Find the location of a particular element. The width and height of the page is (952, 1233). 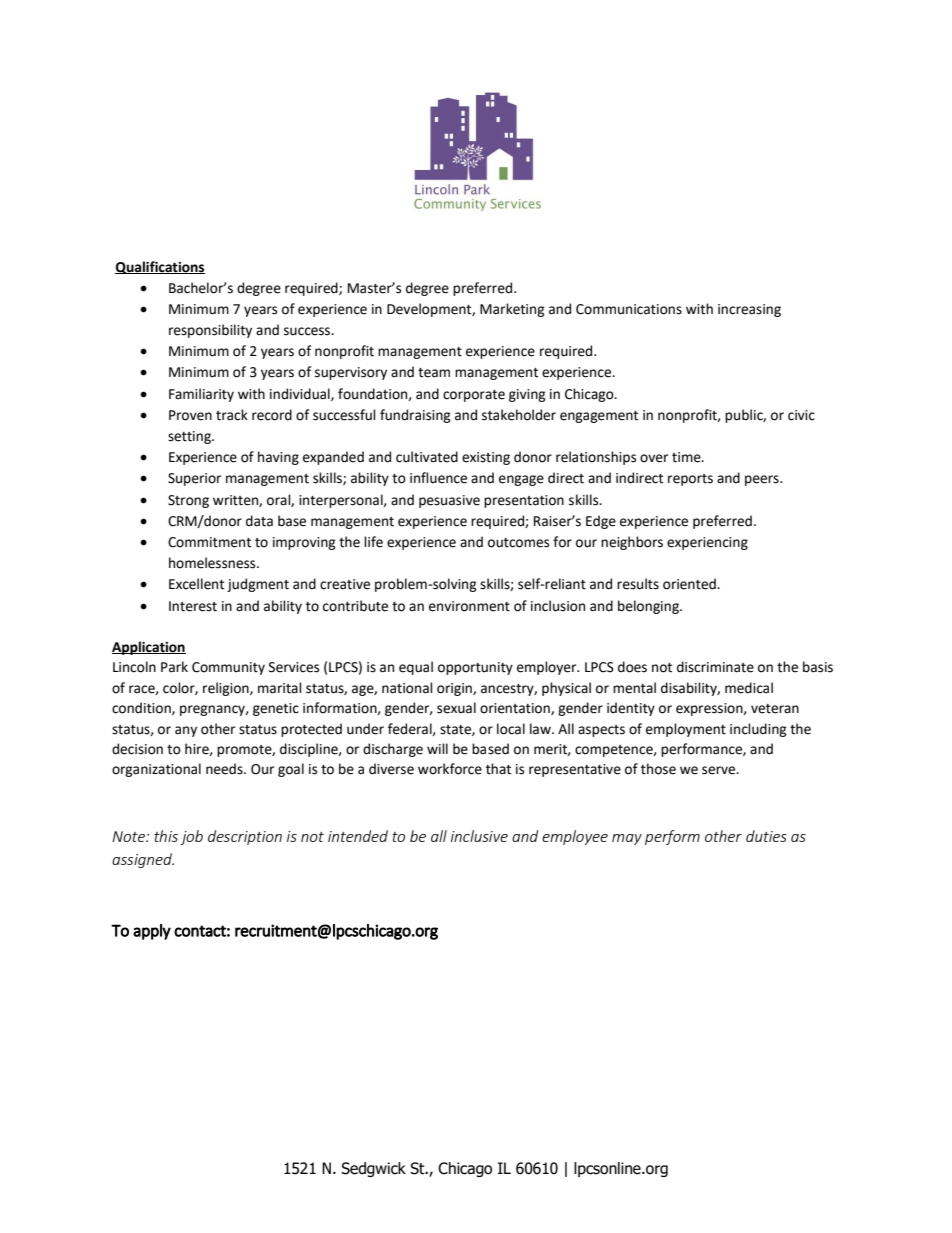

Sedgwick is located at coordinates (373, 1169).
